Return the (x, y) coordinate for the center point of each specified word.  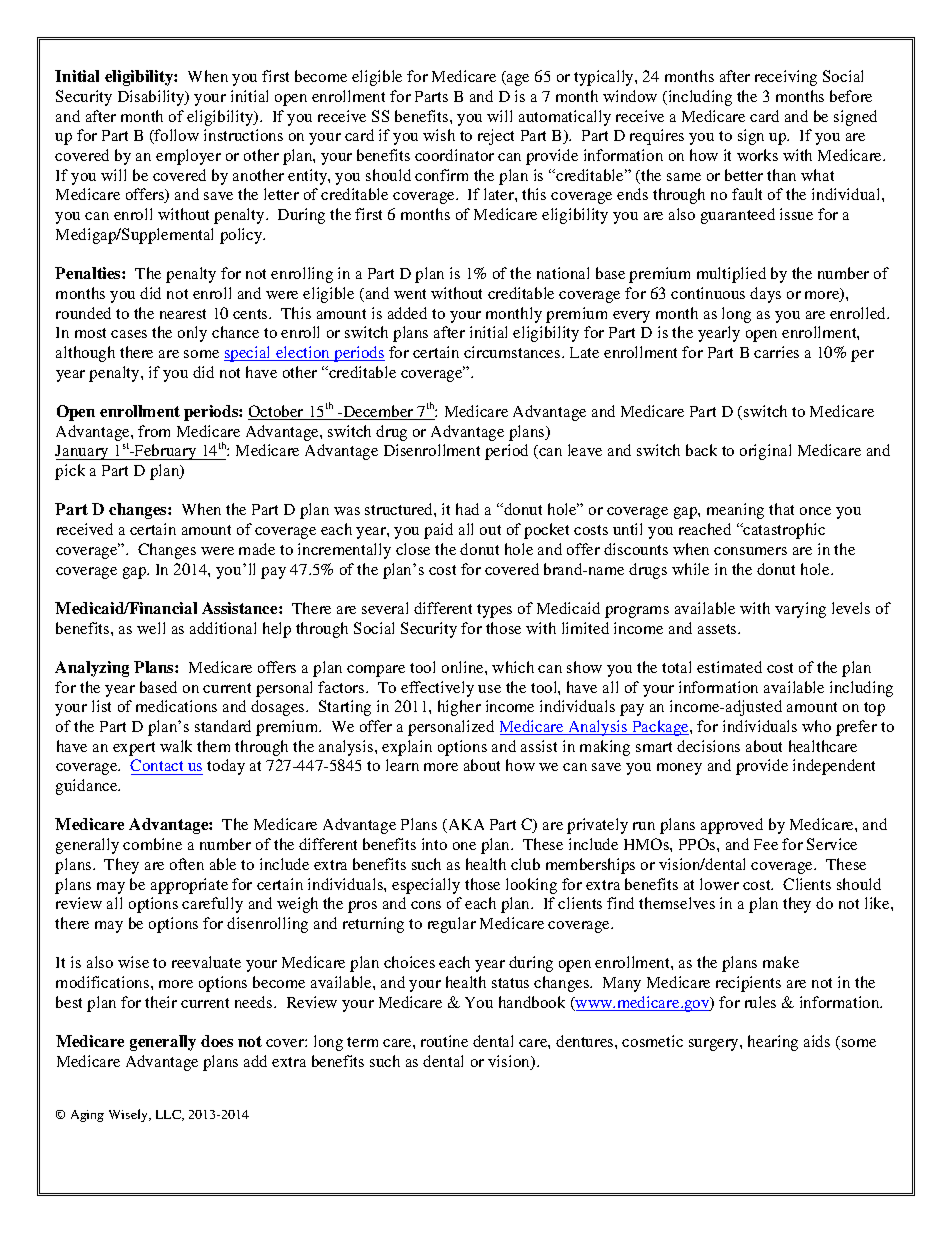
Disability (152, 98)
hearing (773, 1043)
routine (444, 1041)
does (217, 1041)
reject (496, 137)
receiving (786, 78)
